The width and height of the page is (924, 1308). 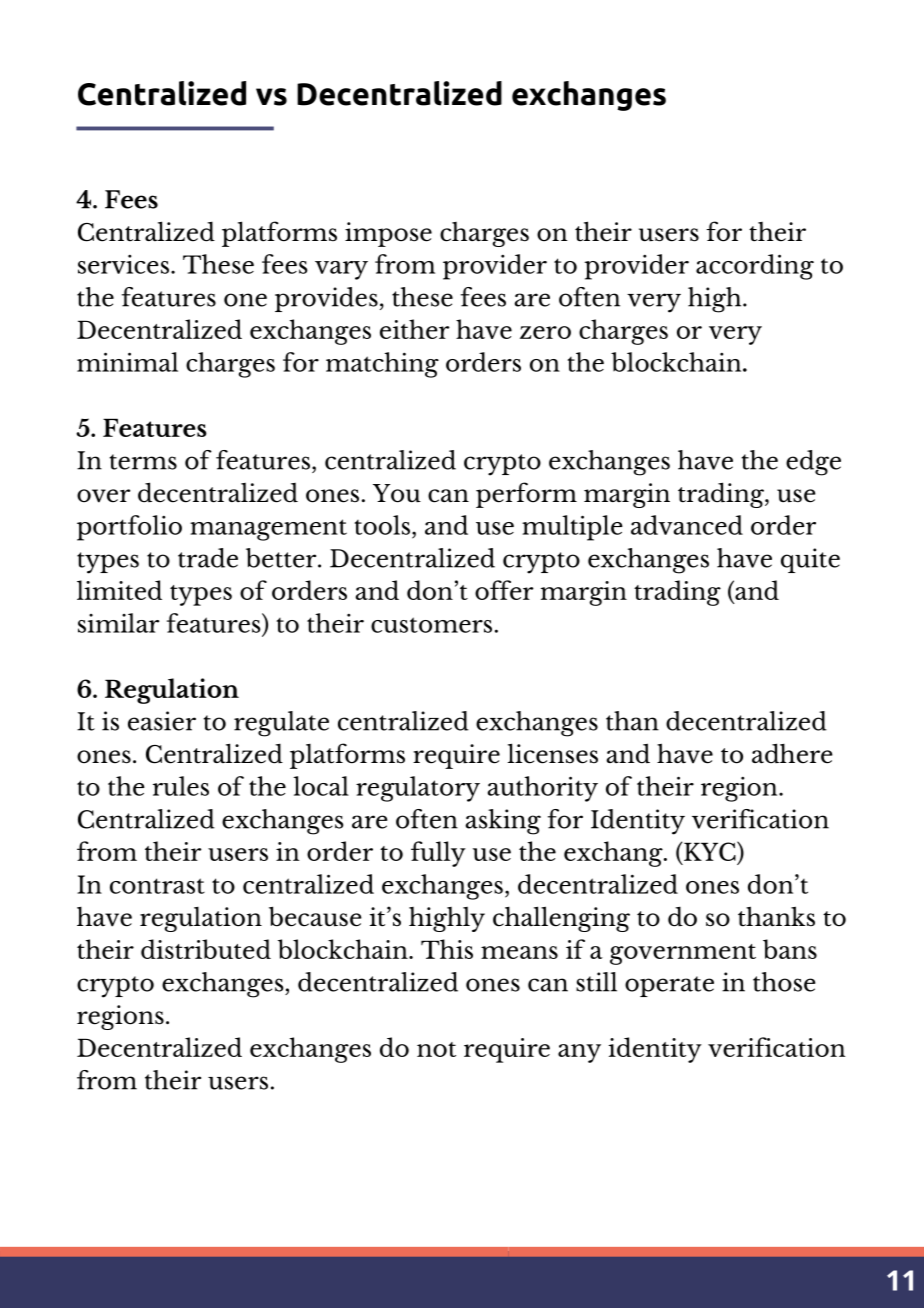 I want to click on edge, so click(x=813, y=463).
